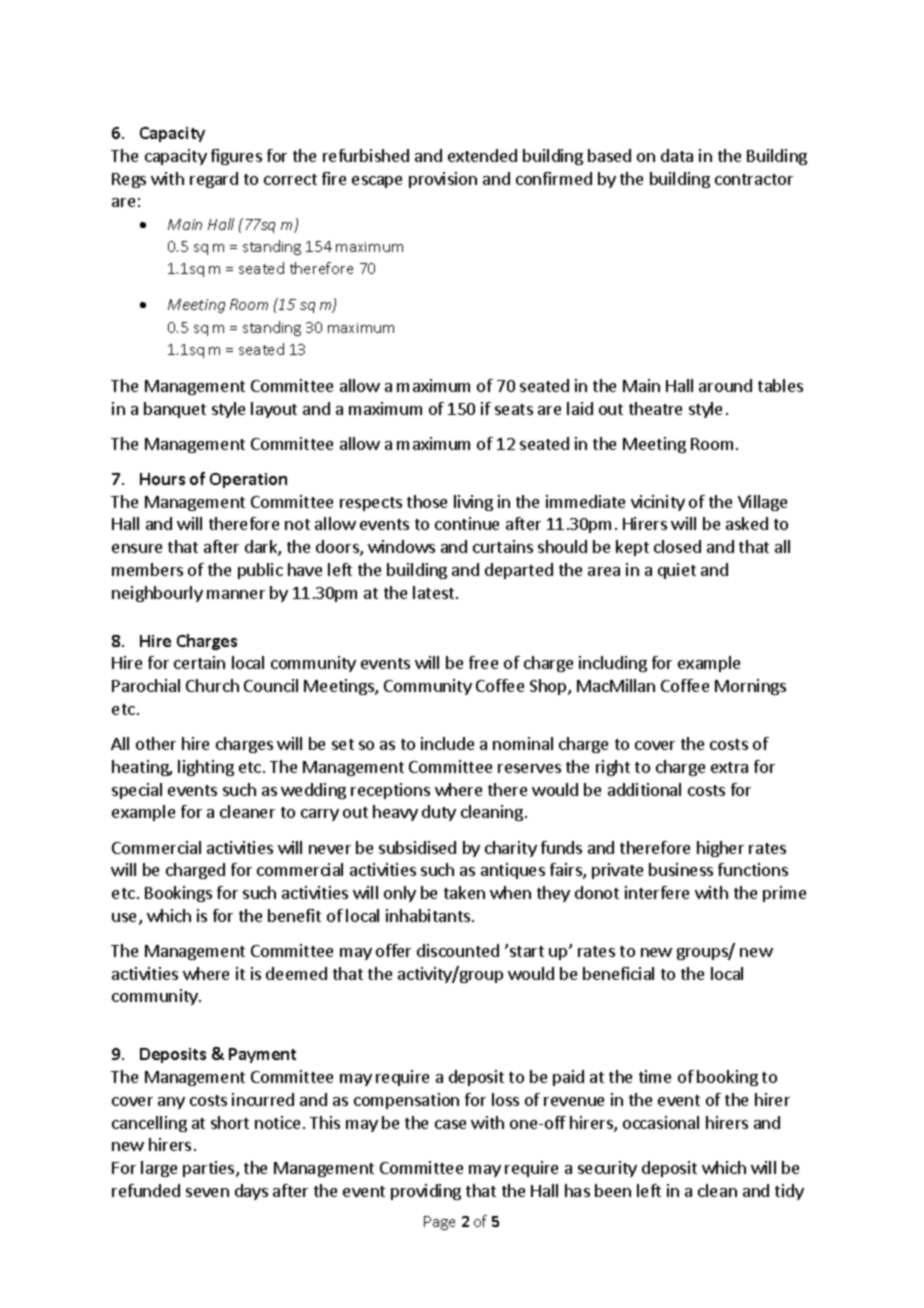 The width and height of the page is (924, 1308). I want to click on regard, so click(214, 180).
